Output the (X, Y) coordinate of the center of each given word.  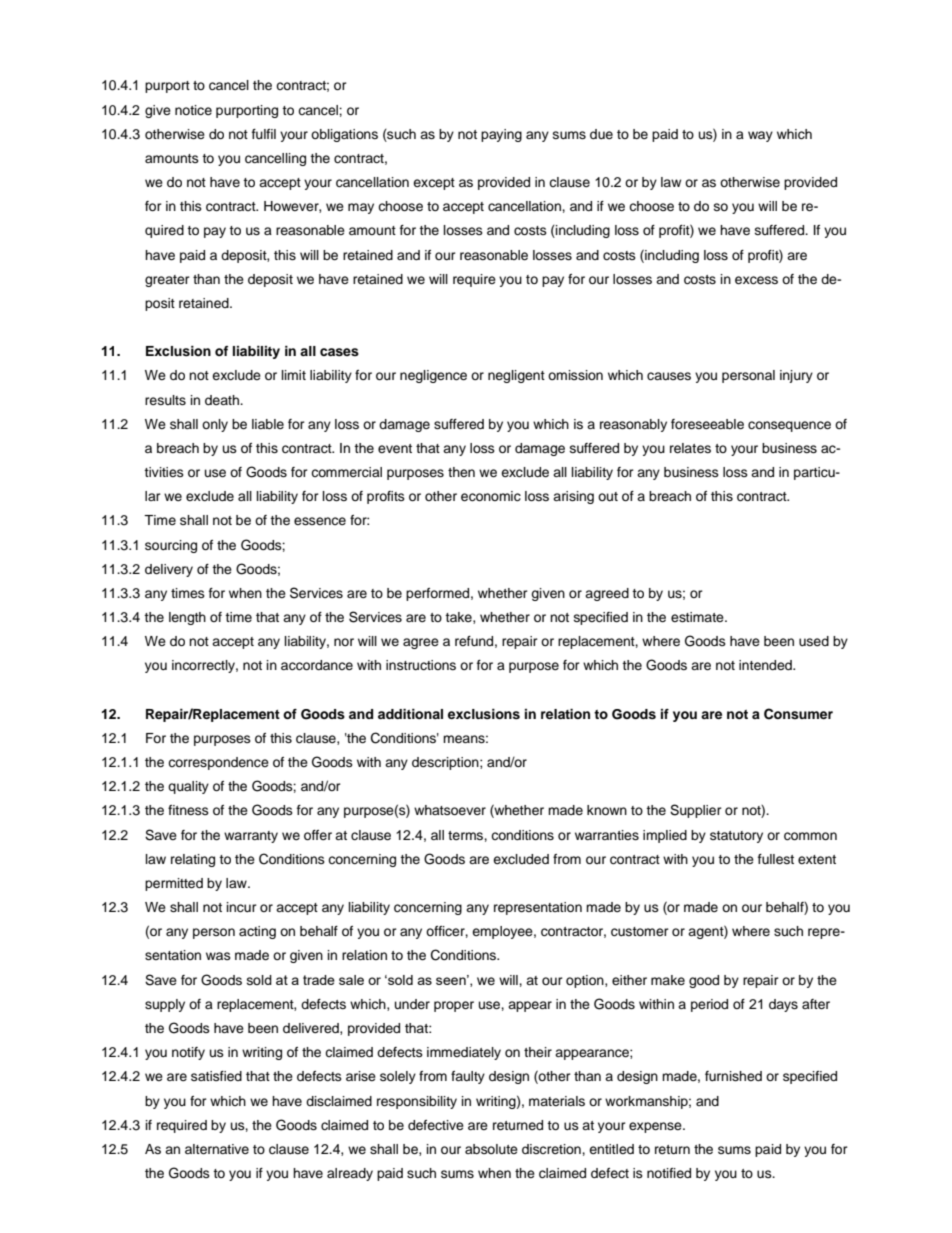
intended (766, 665)
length (187, 618)
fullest (776, 859)
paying (501, 135)
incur (242, 907)
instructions (421, 665)
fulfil (264, 134)
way (760, 136)
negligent (516, 376)
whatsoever (450, 810)
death (223, 400)
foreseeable (707, 424)
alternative (217, 1149)
